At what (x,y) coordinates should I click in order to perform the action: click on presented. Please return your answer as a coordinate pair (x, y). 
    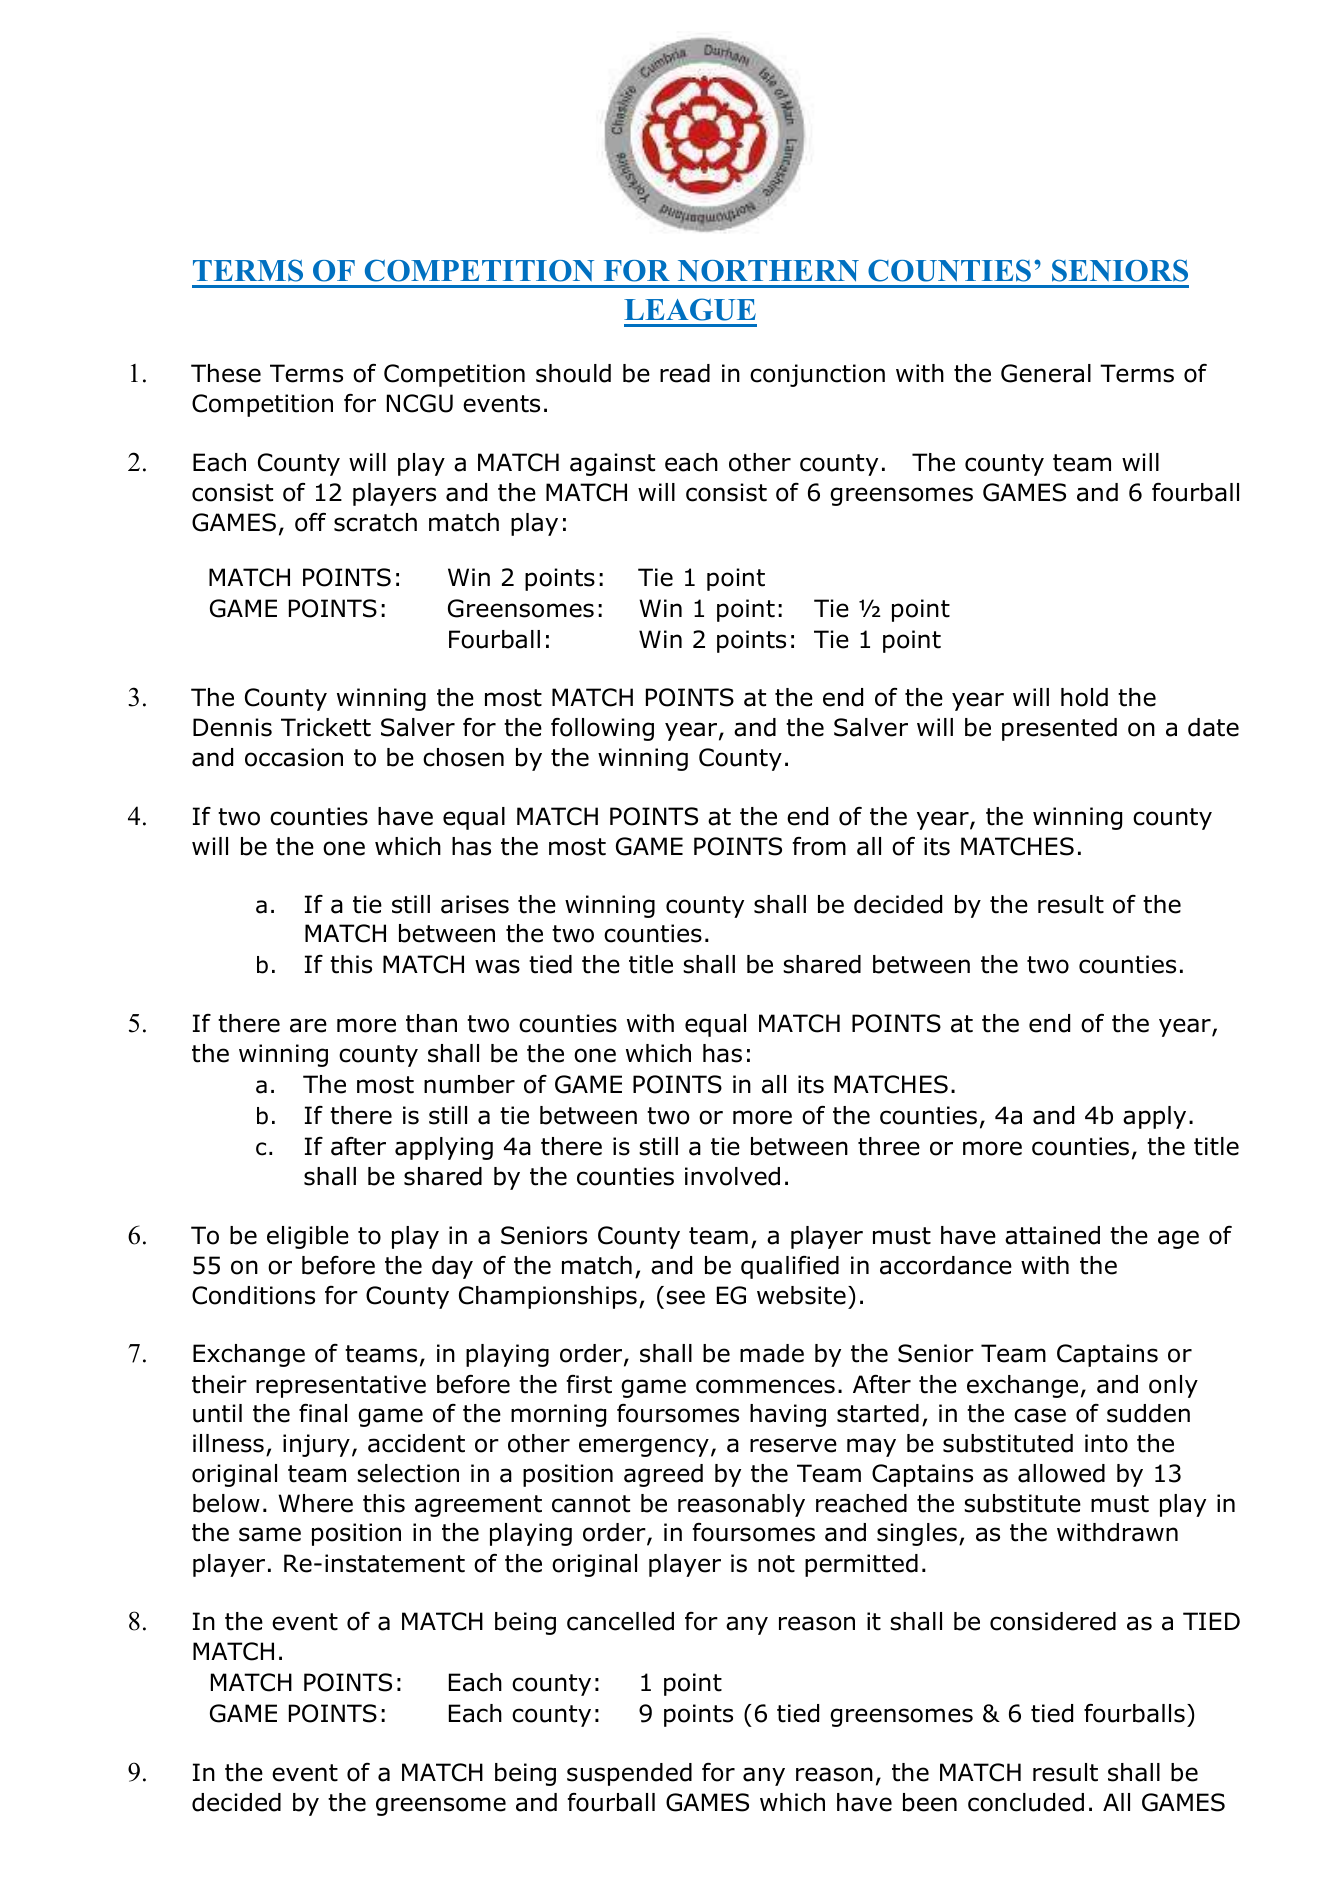
    Looking at the image, I should click on (1059, 729).
